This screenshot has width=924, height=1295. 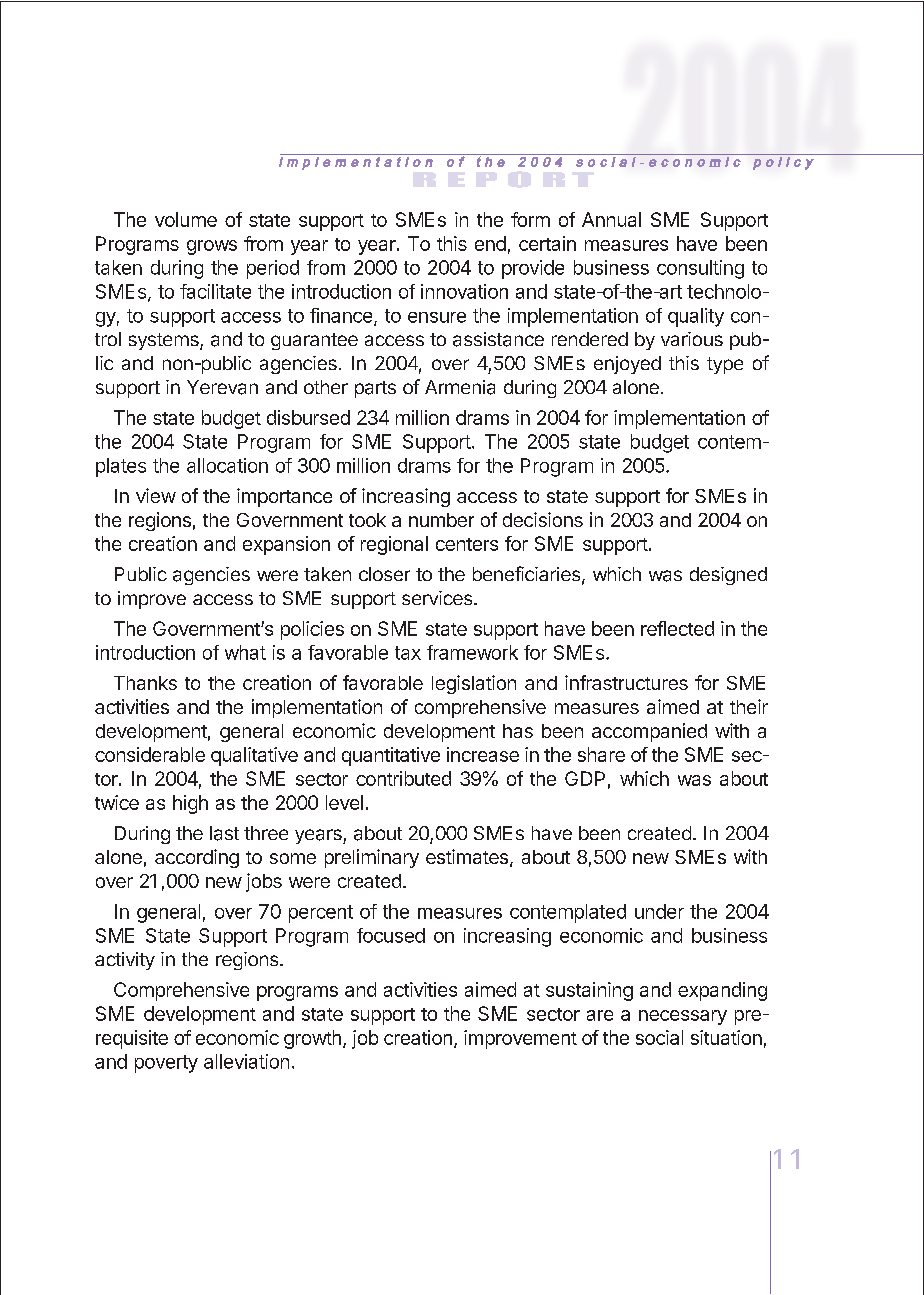 I want to click on legislation, so click(x=474, y=684).
